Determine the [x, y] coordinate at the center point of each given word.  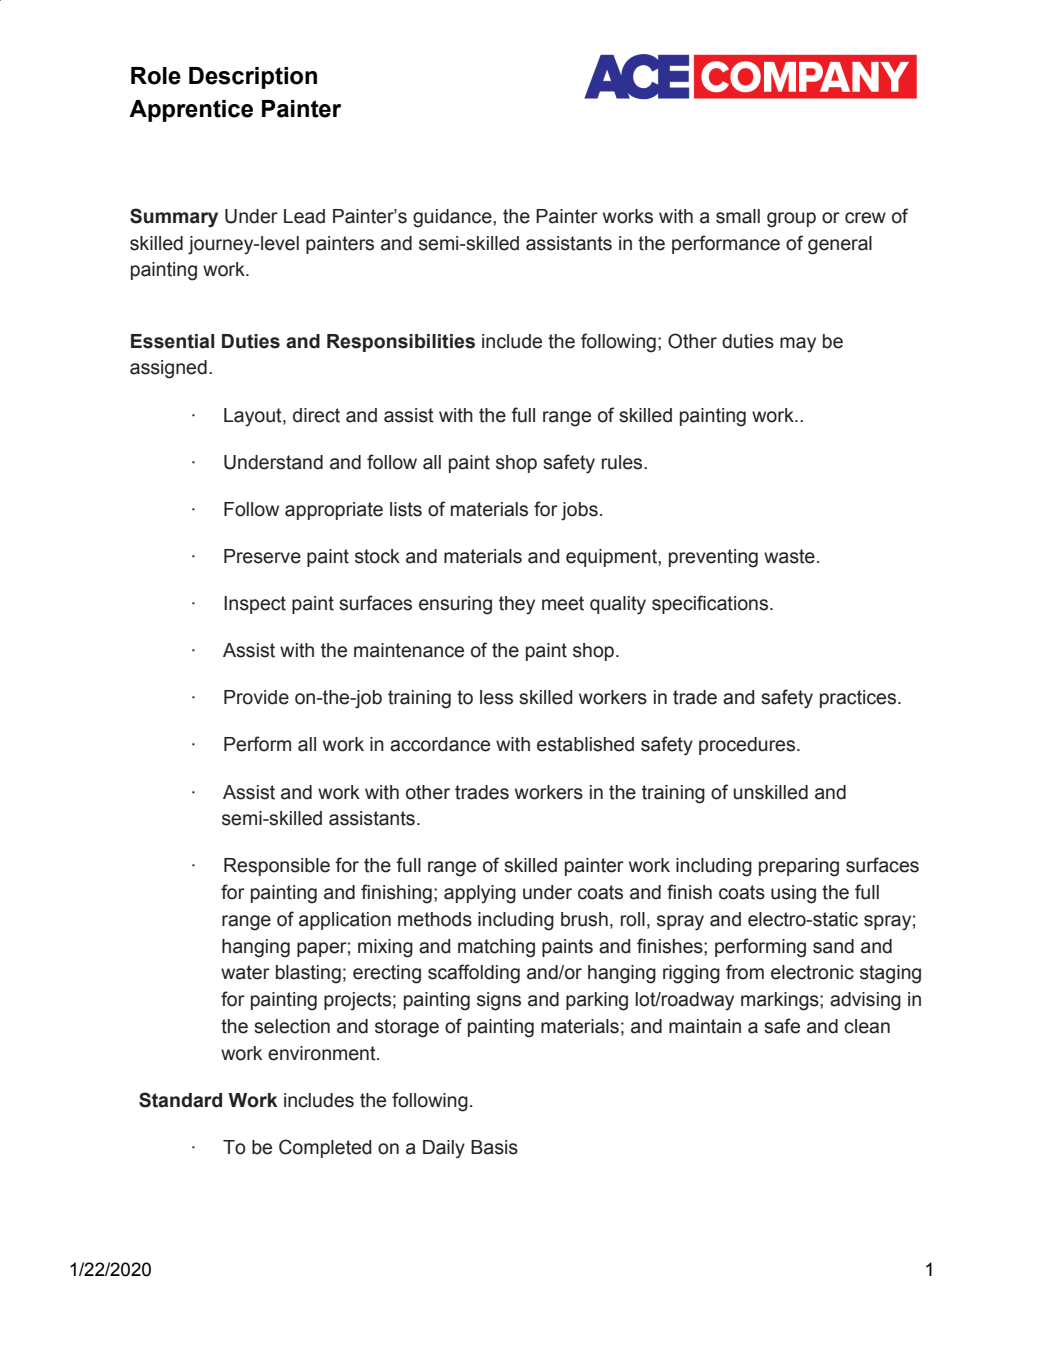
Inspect [255, 605]
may [798, 345]
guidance [453, 218]
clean [867, 1026]
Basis [494, 1147]
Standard [180, 1100]
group [791, 220]
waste [789, 556]
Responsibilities [401, 343]
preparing [799, 867]
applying [480, 894]
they [517, 605]
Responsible [277, 867]
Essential [172, 341]
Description [253, 78]
